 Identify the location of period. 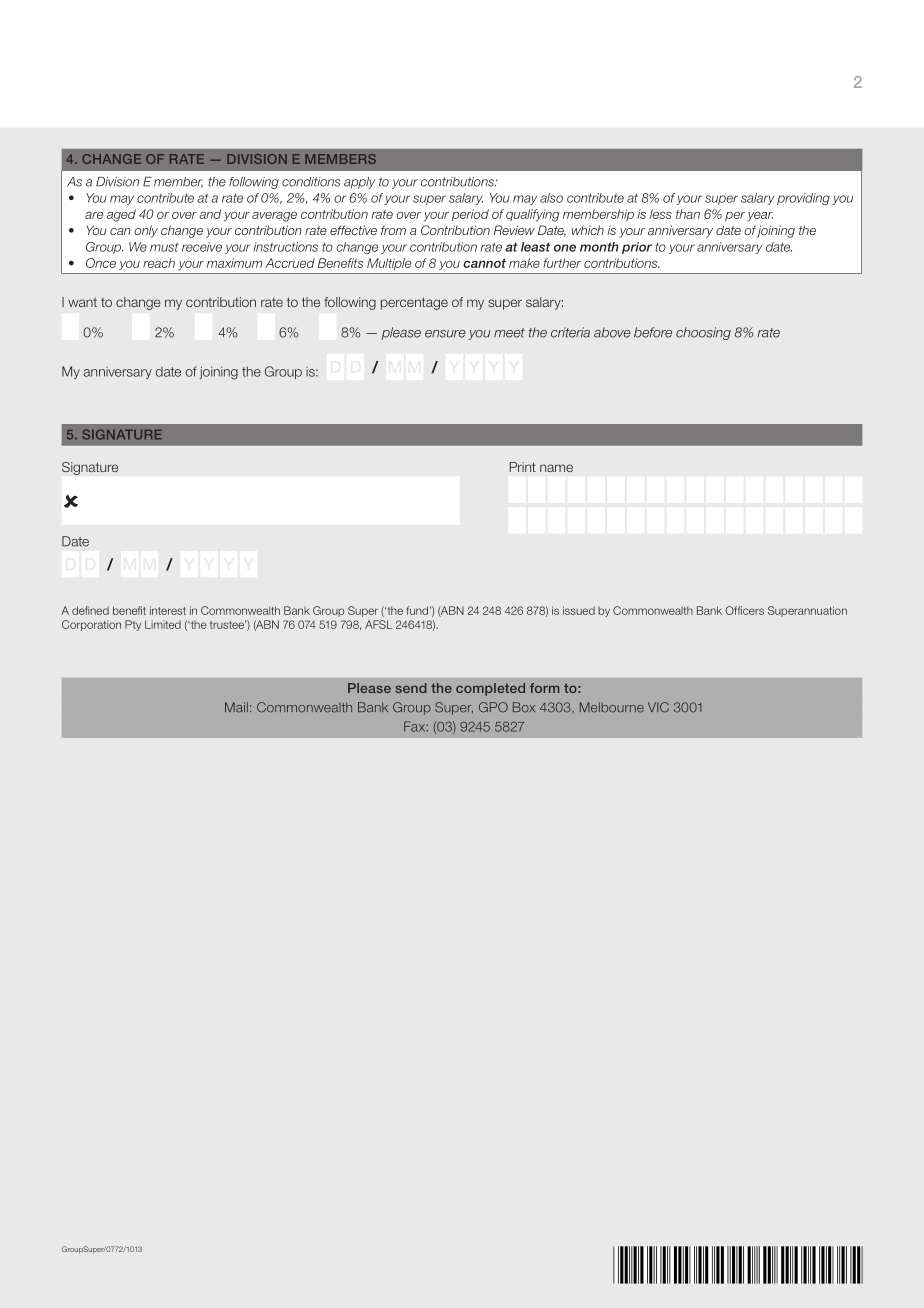
(470, 215).
